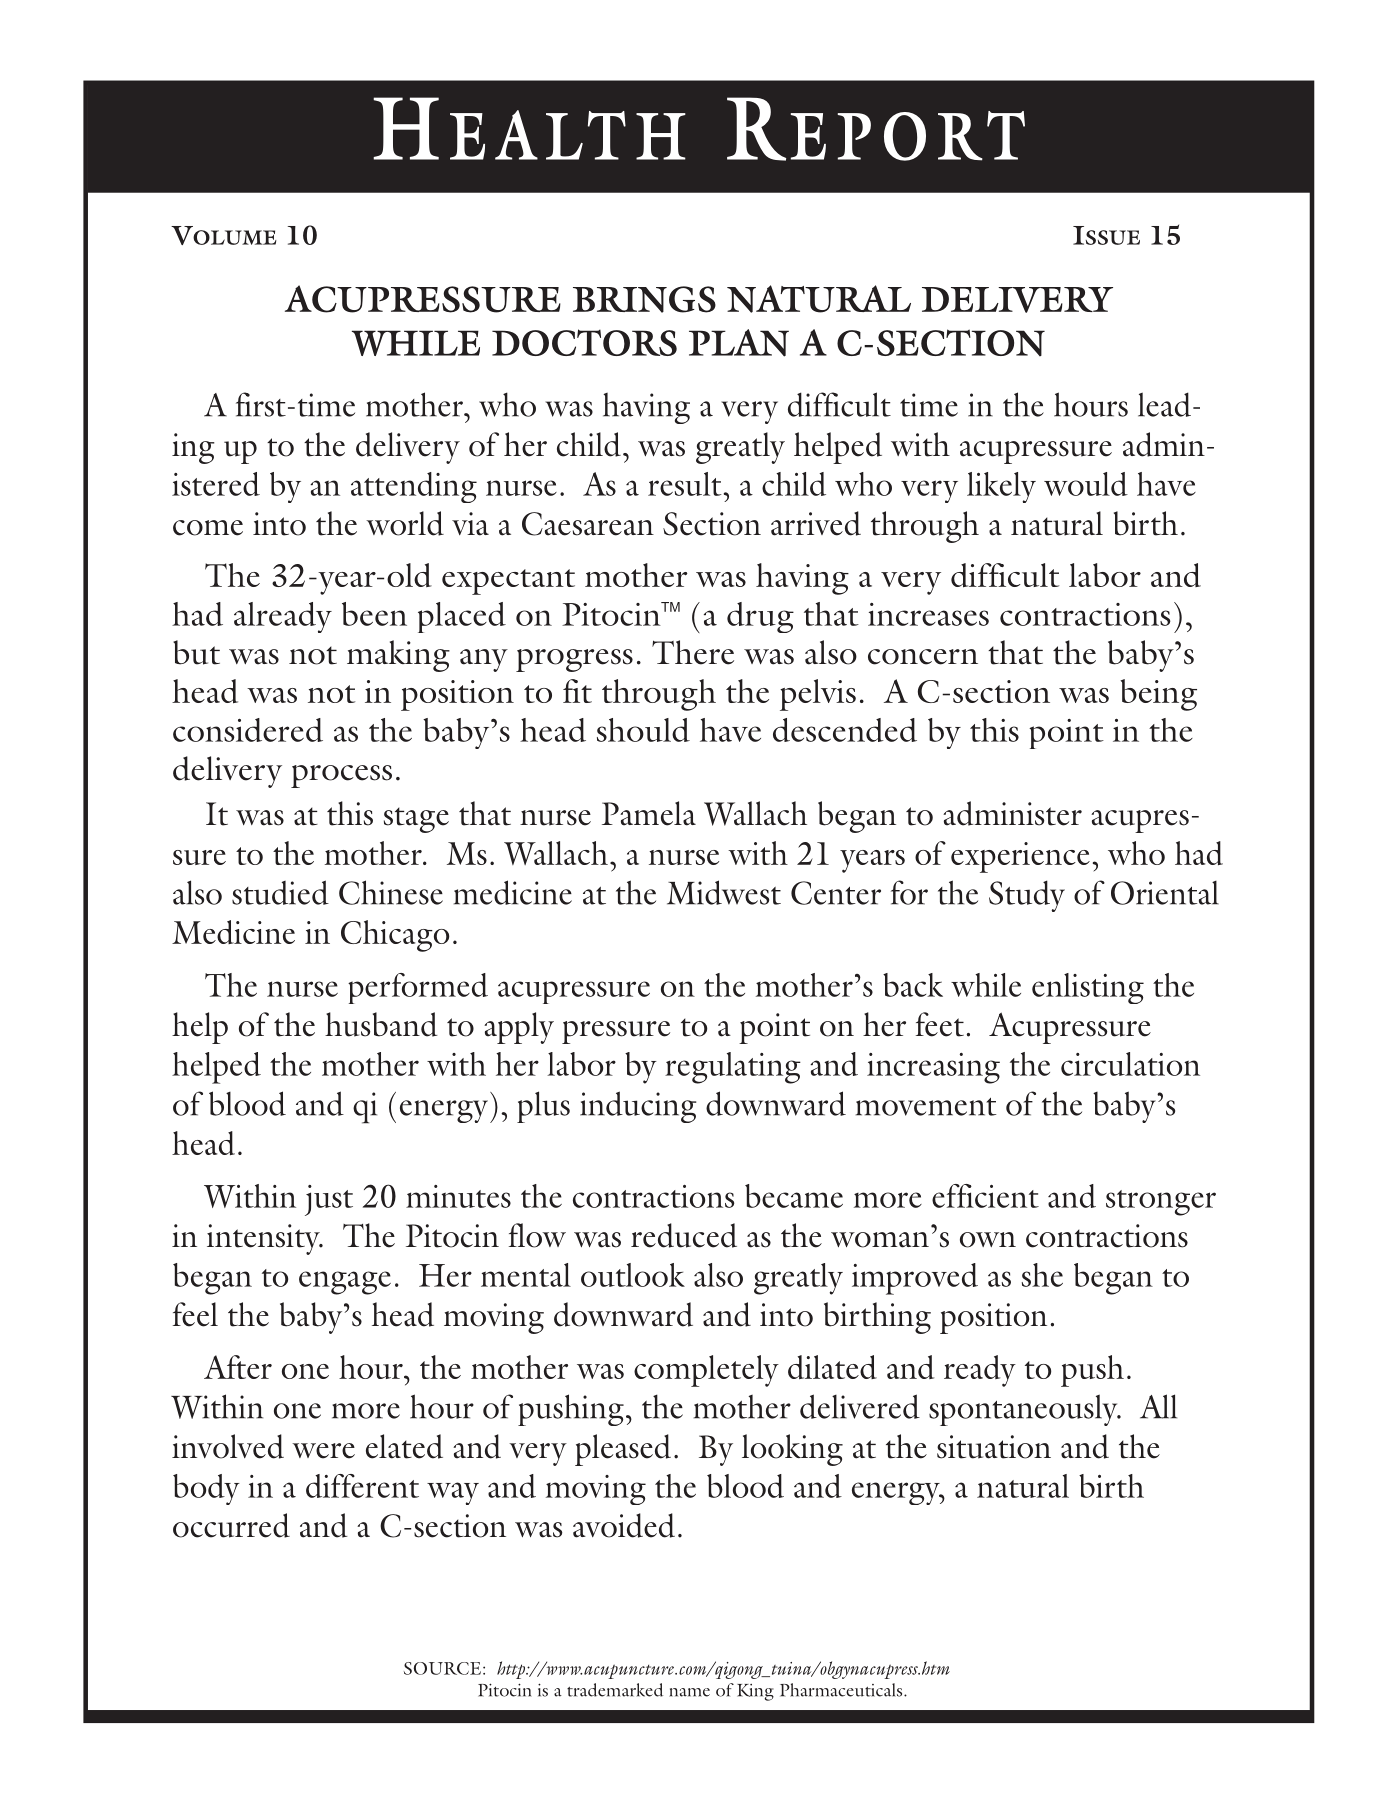 The image size is (1392, 1801). I want to click on regulating, so click(733, 1068).
